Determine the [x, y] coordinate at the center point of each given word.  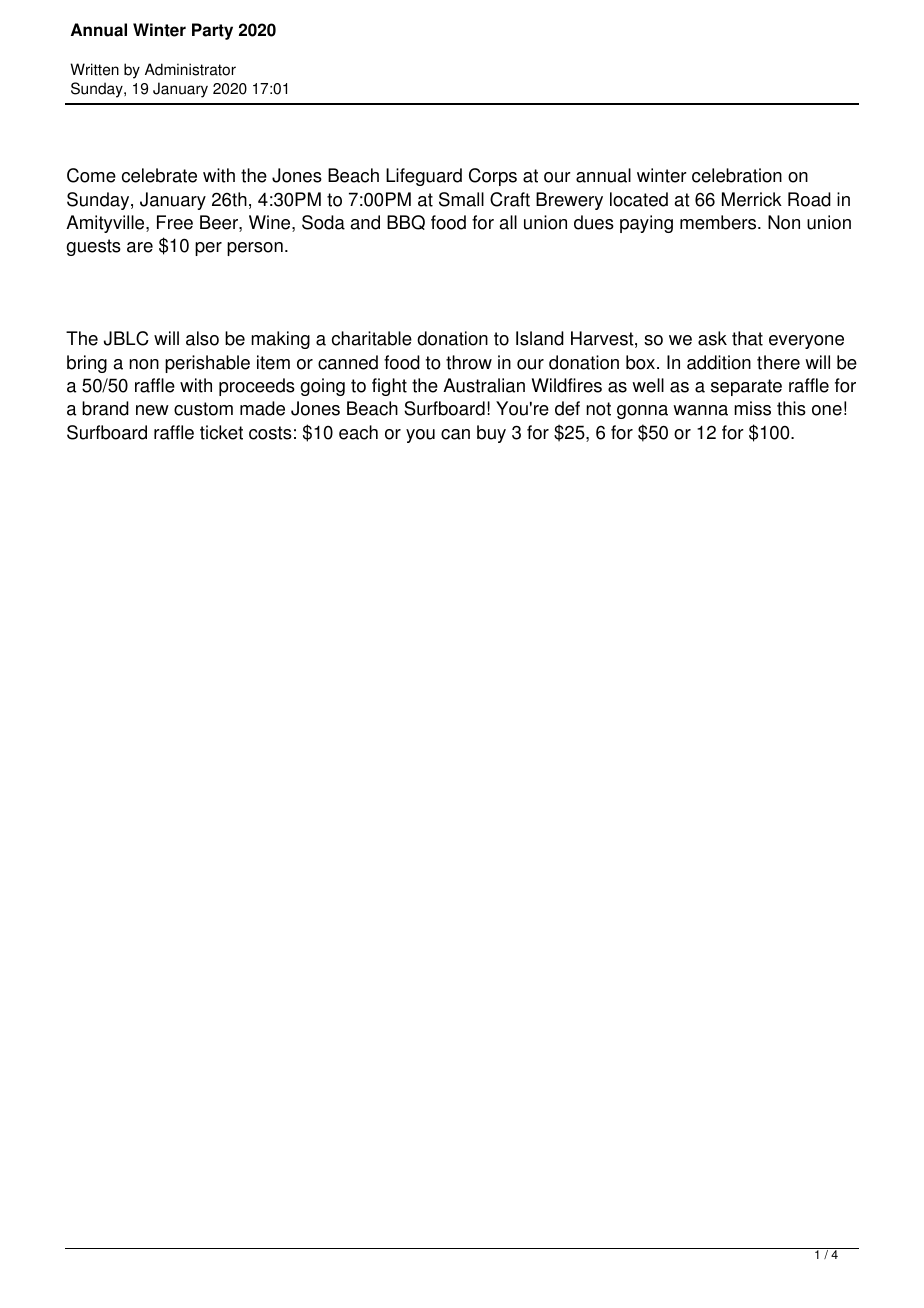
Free [175, 222]
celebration [737, 175]
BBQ [406, 222]
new [152, 410]
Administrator [190, 69]
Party [212, 31]
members [719, 222]
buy [491, 434]
